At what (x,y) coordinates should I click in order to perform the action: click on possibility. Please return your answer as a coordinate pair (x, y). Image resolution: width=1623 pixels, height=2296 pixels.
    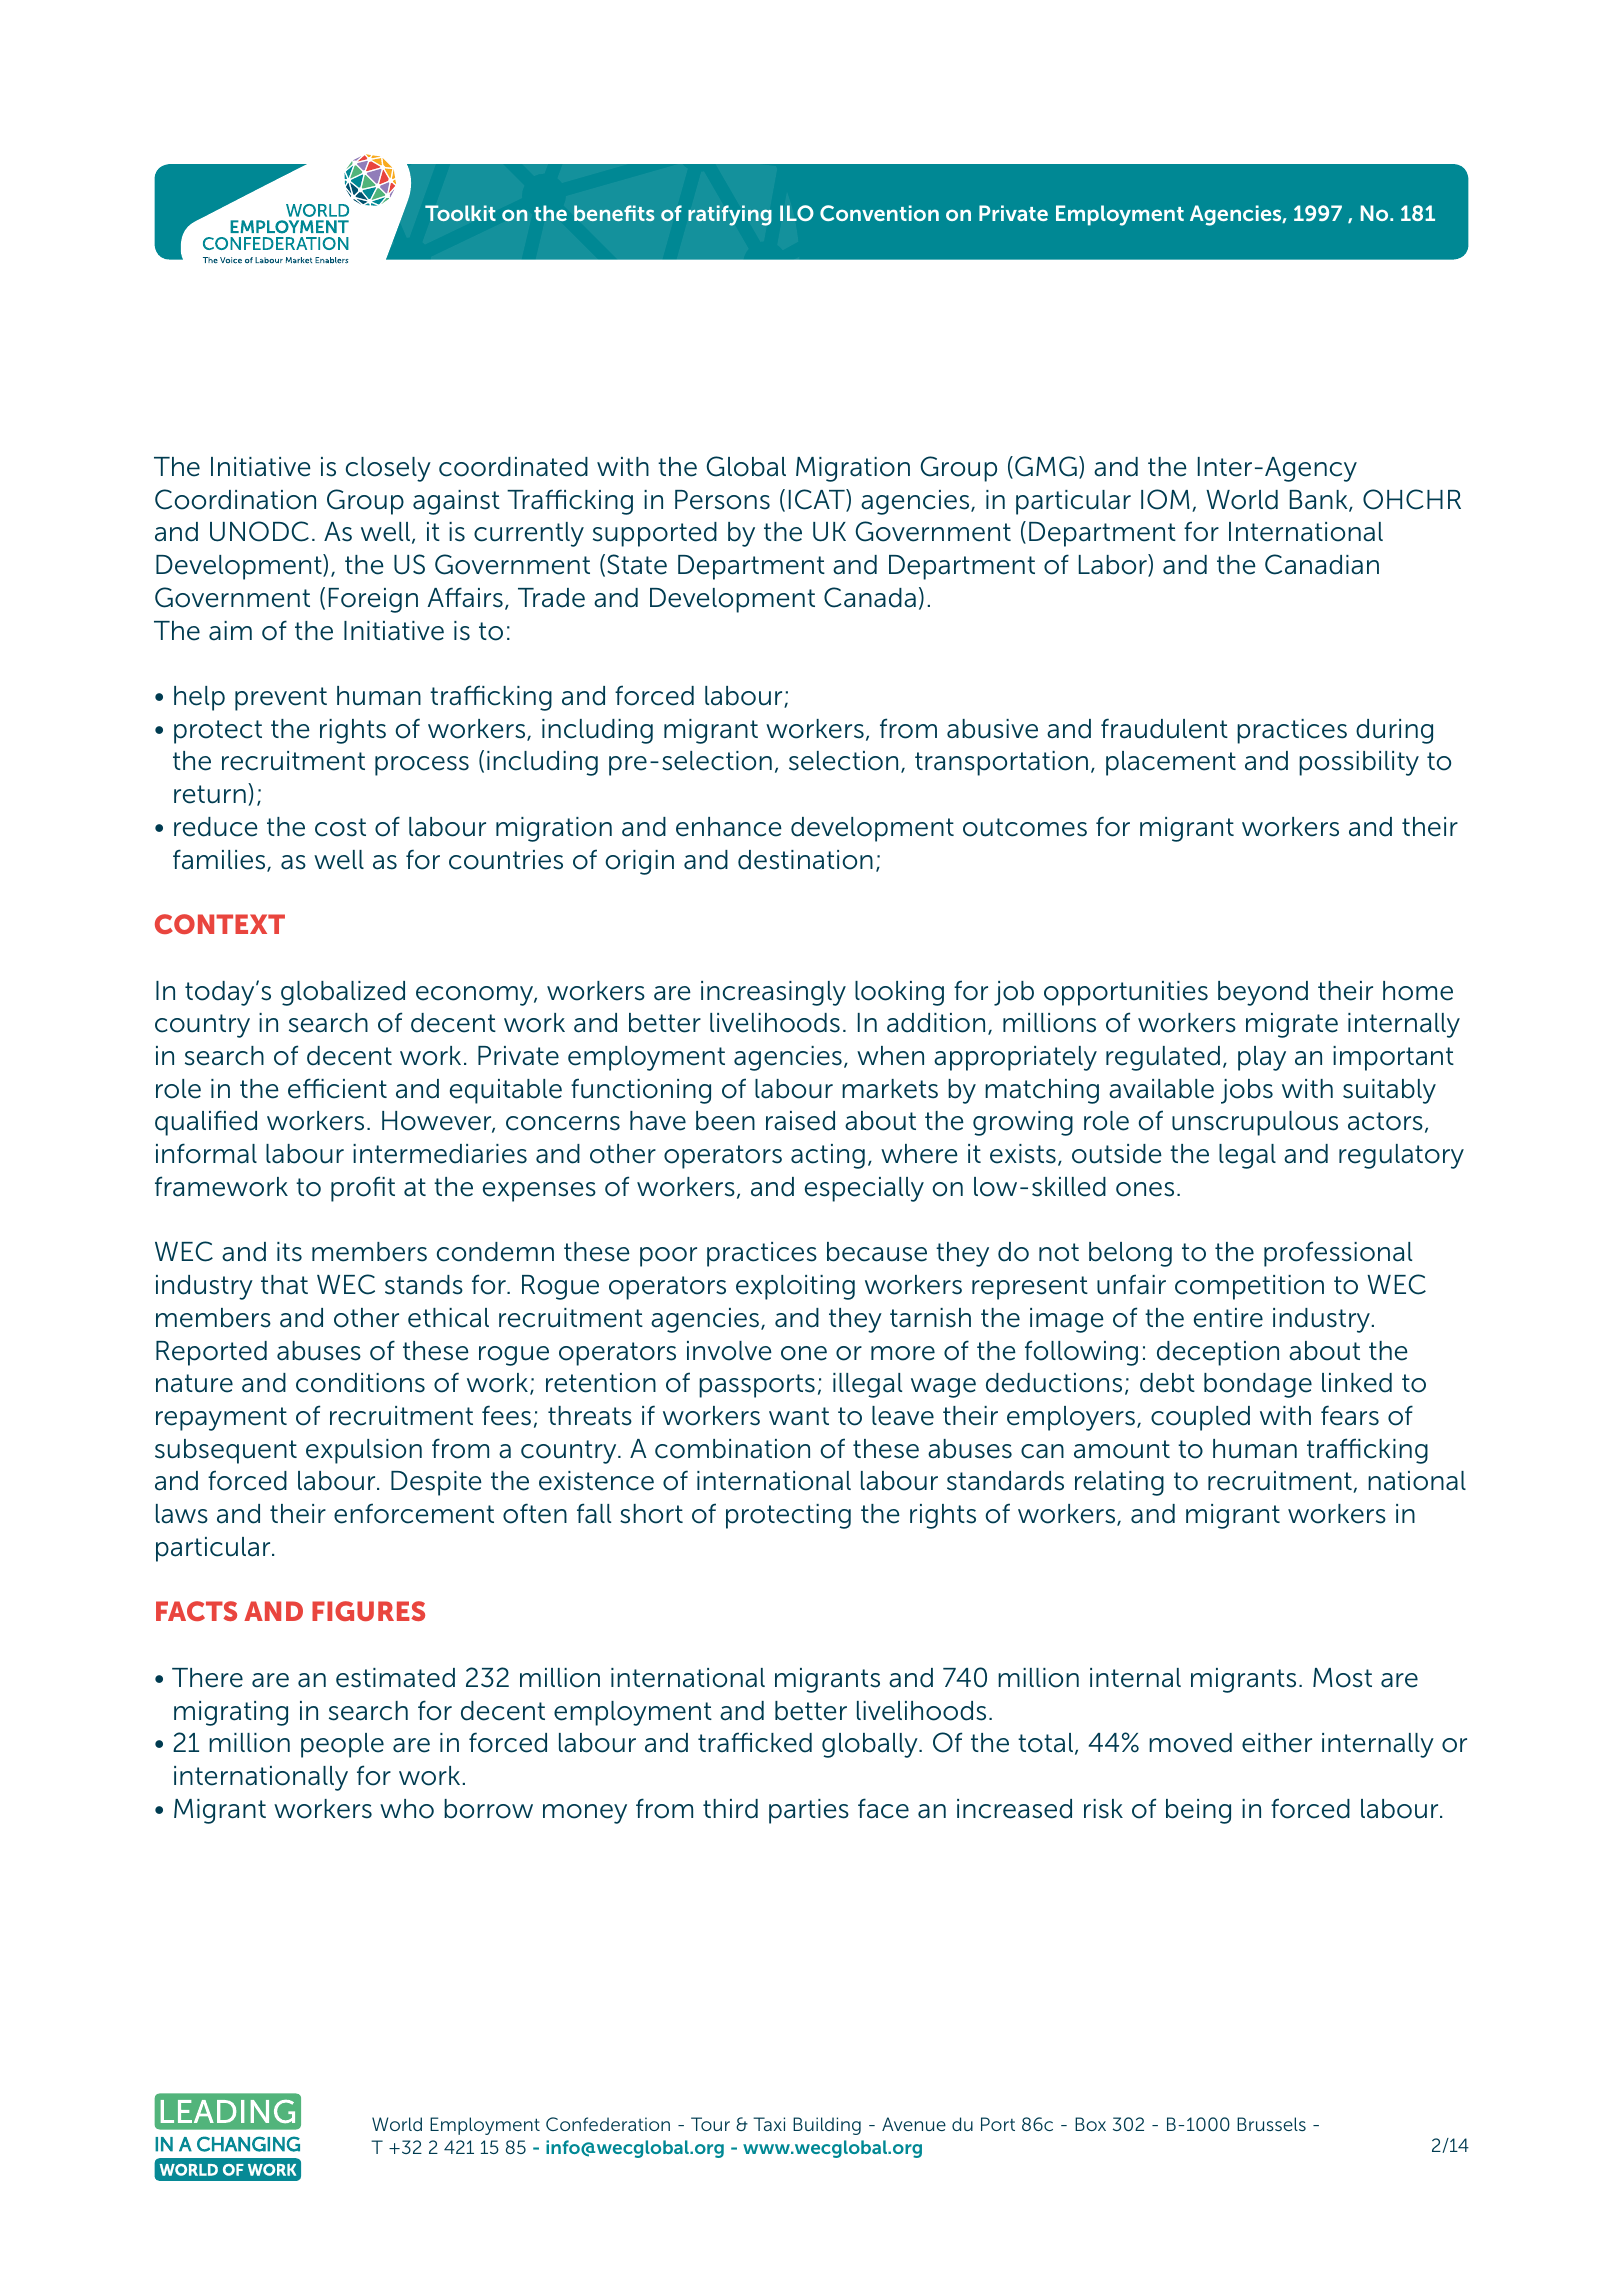
    Looking at the image, I should click on (1359, 763).
